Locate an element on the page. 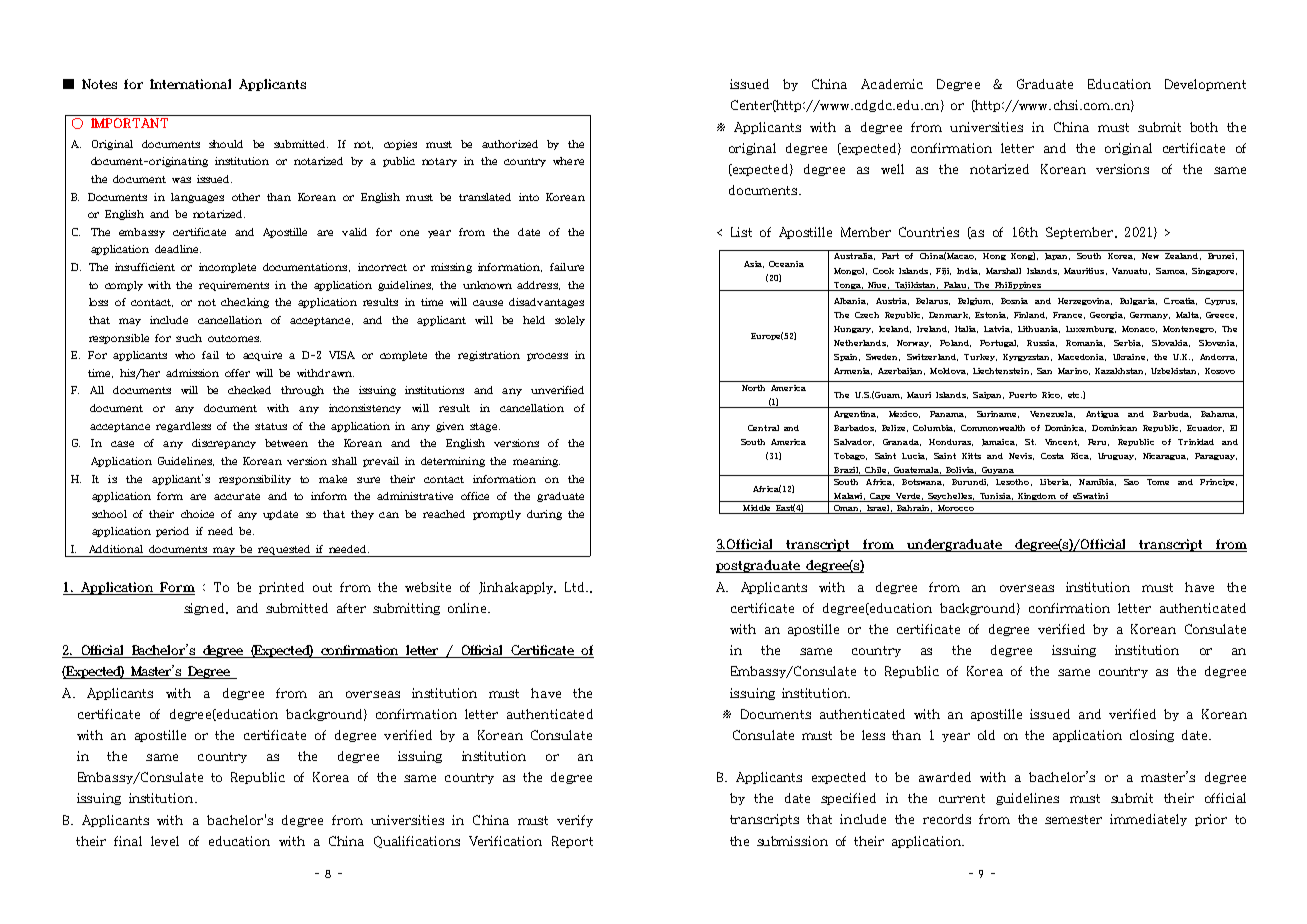  solely is located at coordinates (570, 321).
